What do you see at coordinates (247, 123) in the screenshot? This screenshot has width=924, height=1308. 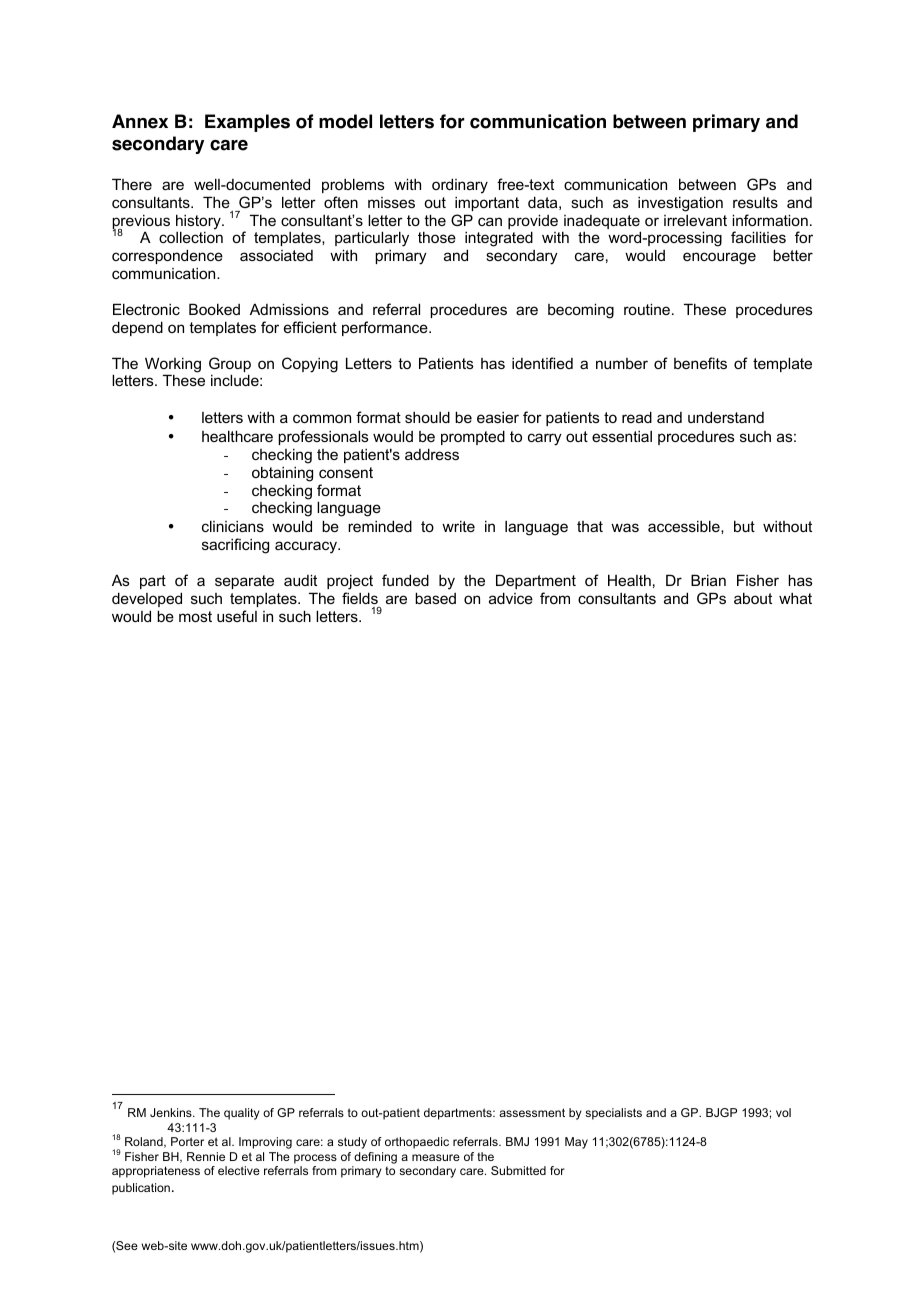 I see `Examples` at bounding box center [247, 123].
